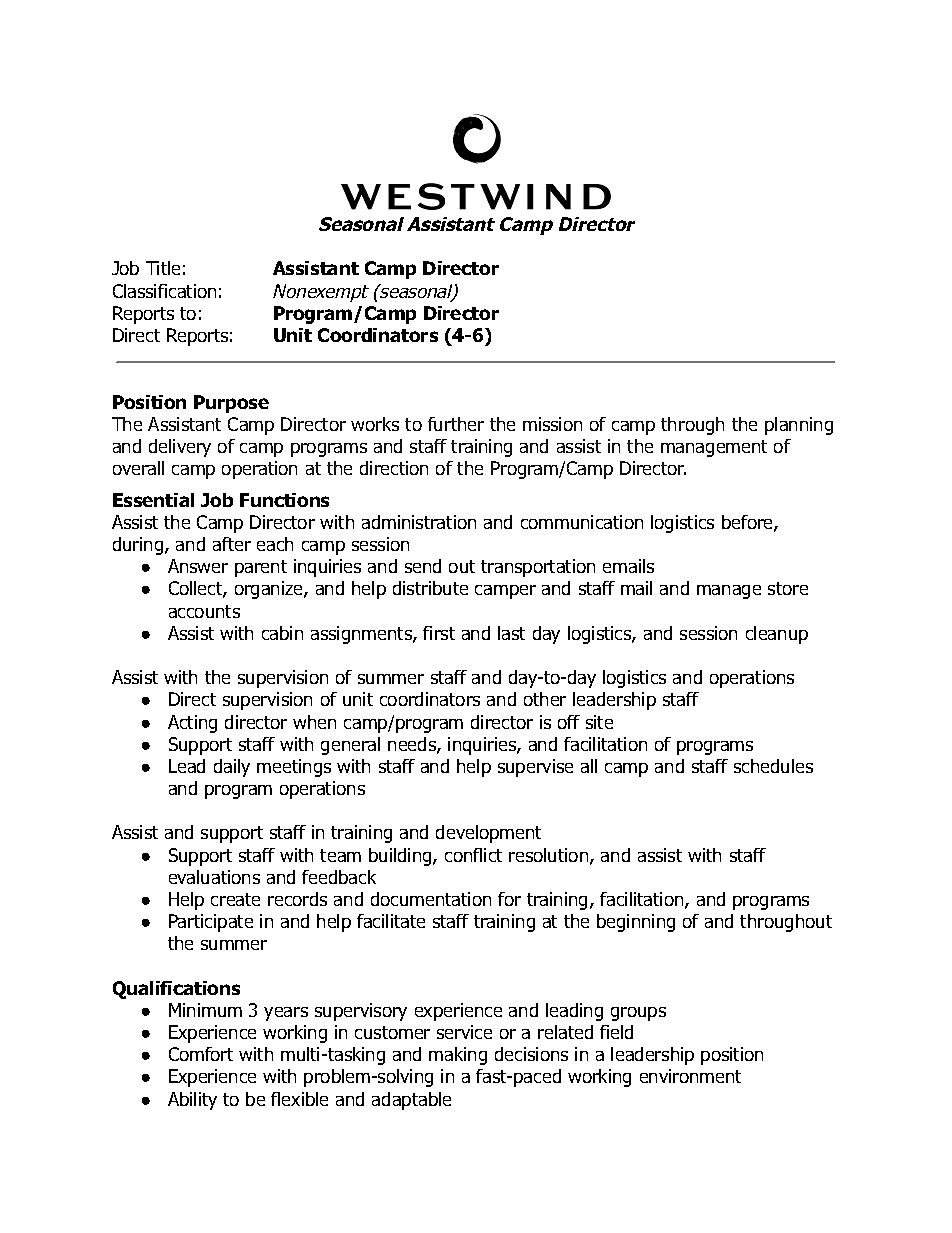 Image resolution: width=952 pixels, height=1233 pixels. I want to click on evaluations, so click(214, 877).
